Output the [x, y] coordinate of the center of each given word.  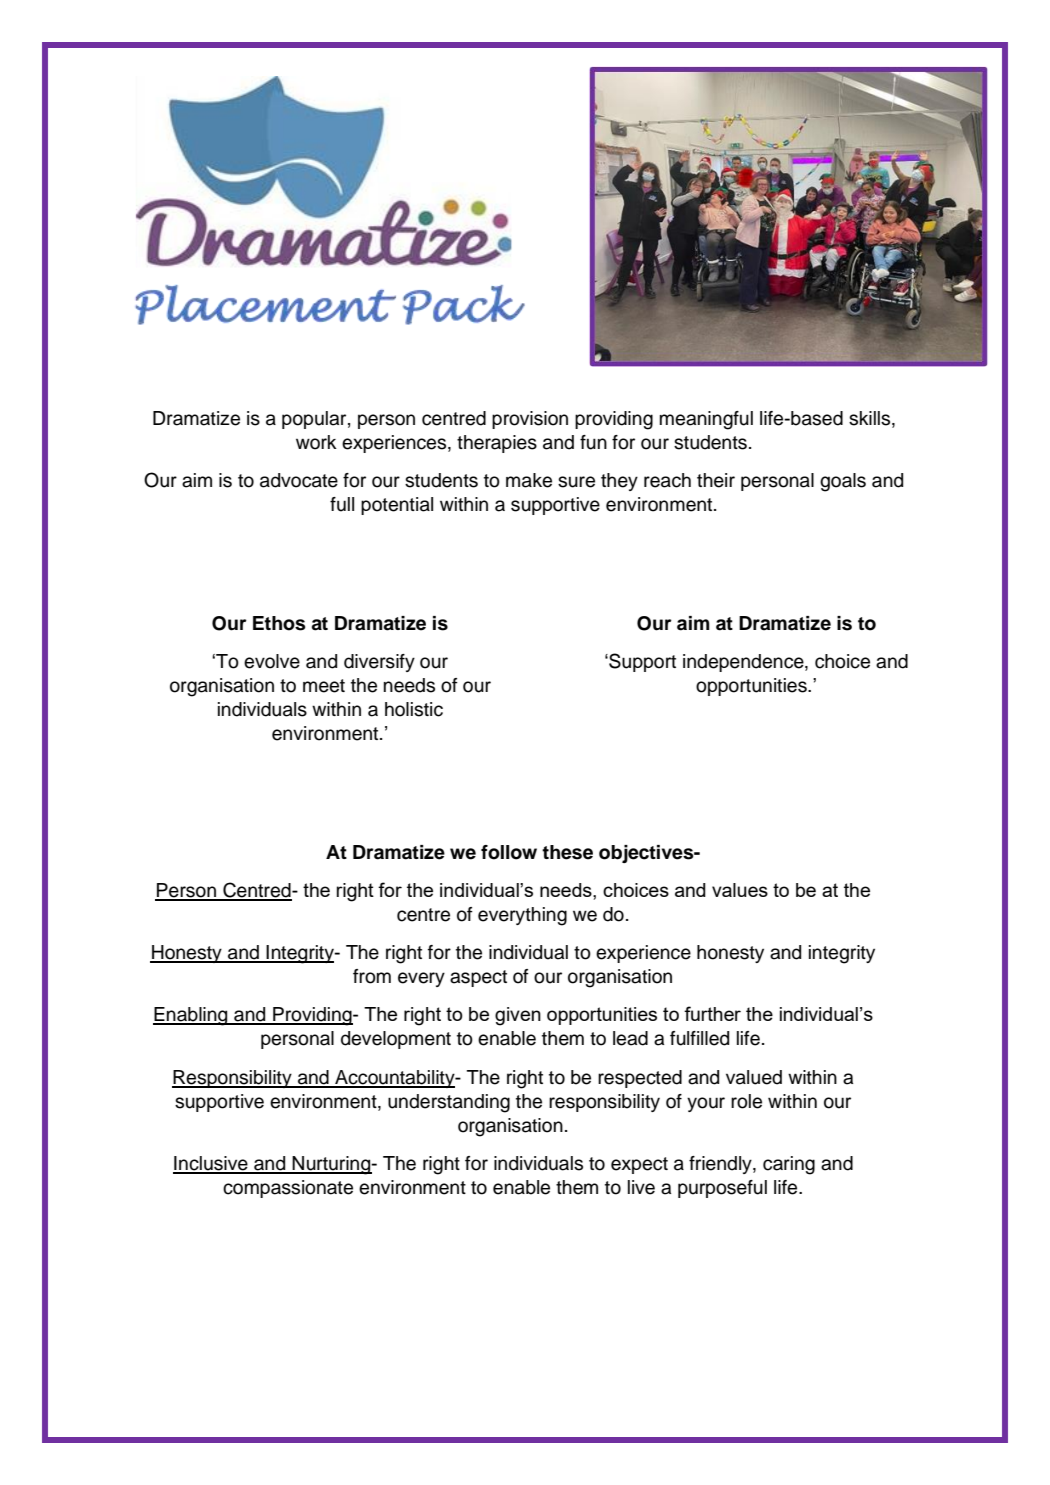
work [316, 442]
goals [843, 482]
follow [509, 852]
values [740, 890]
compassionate [288, 1189]
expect [639, 1165]
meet [324, 686]
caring [789, 1165]
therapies [497, 444]
